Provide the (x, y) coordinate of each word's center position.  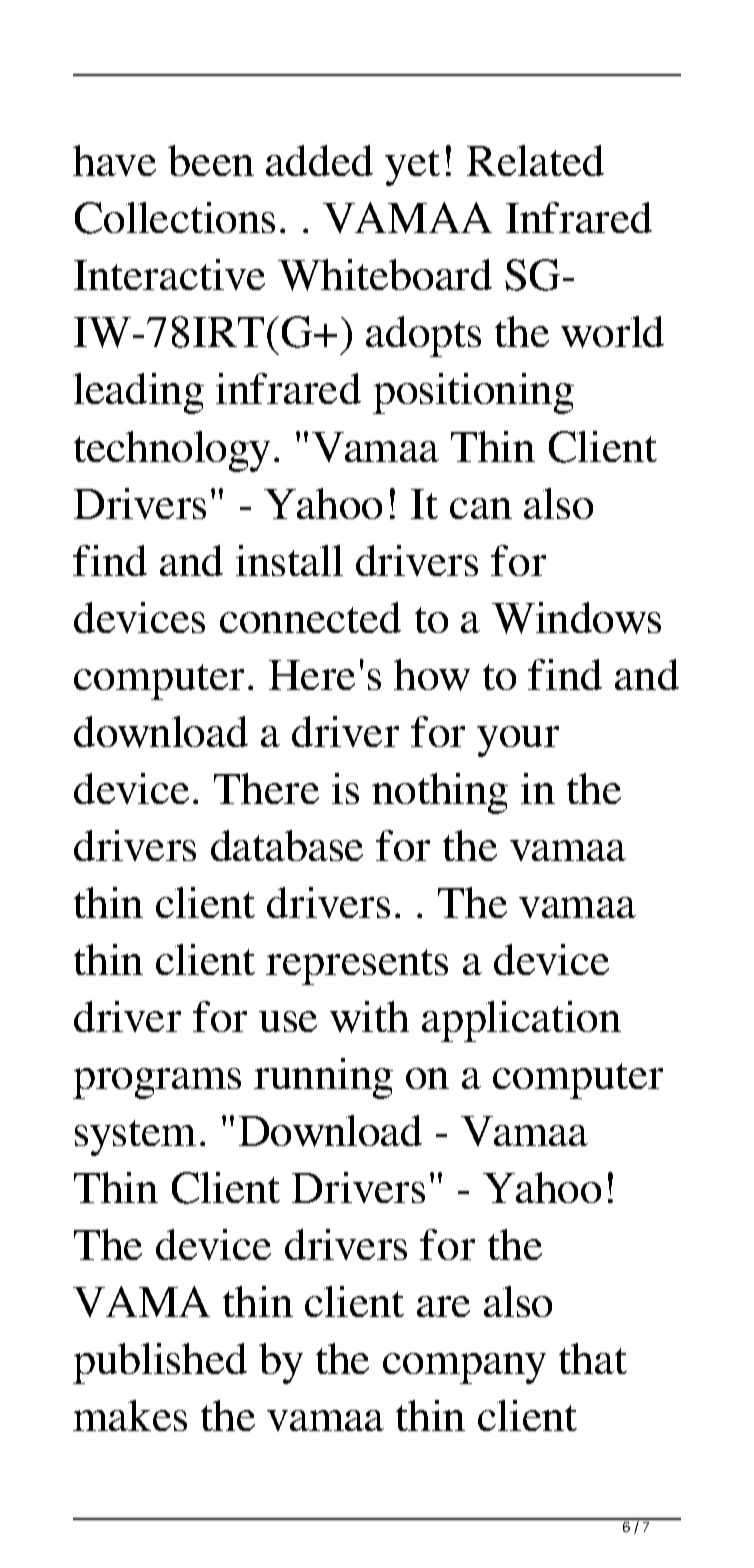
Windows (576, 618)
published (160, 1363)
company (464, 1368)
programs (157, 1083)
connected (310, 617)
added (319, 160)
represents (357, 967)
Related (535, 160)
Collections (175, 218)
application (521, 1021)
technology (172, 451)
